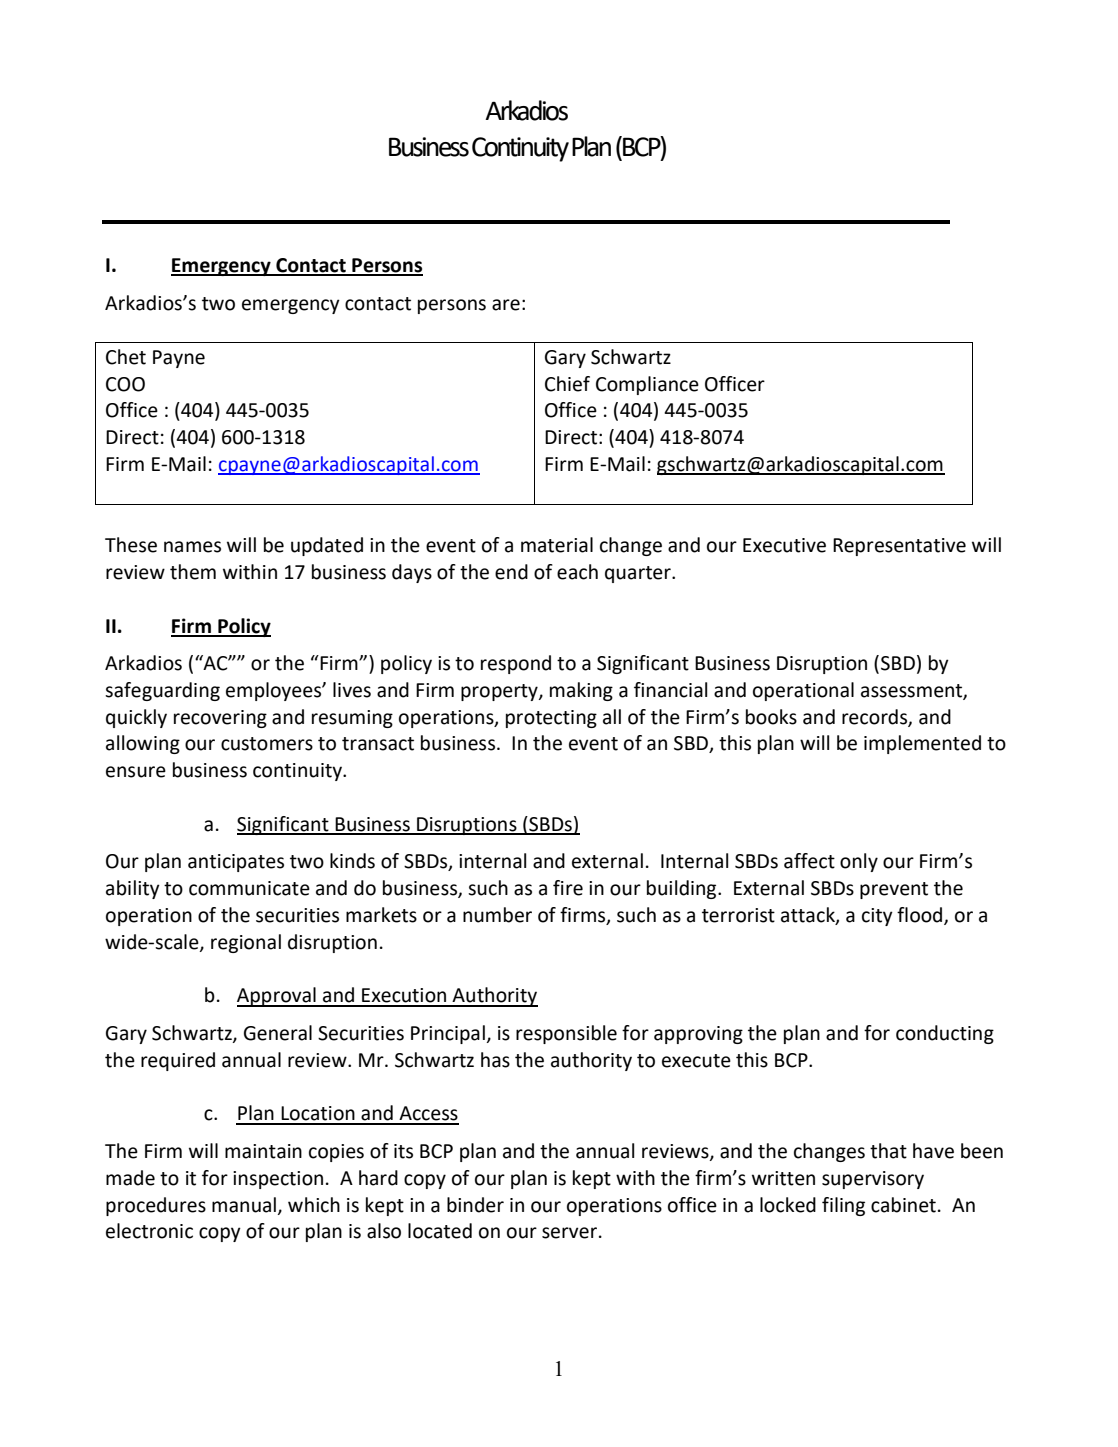 The height and width of the image is (1447, 1118). What do you see at coordinates (475, 1205) in the image?
I see `binder` at bounding box center [475, 1205].
